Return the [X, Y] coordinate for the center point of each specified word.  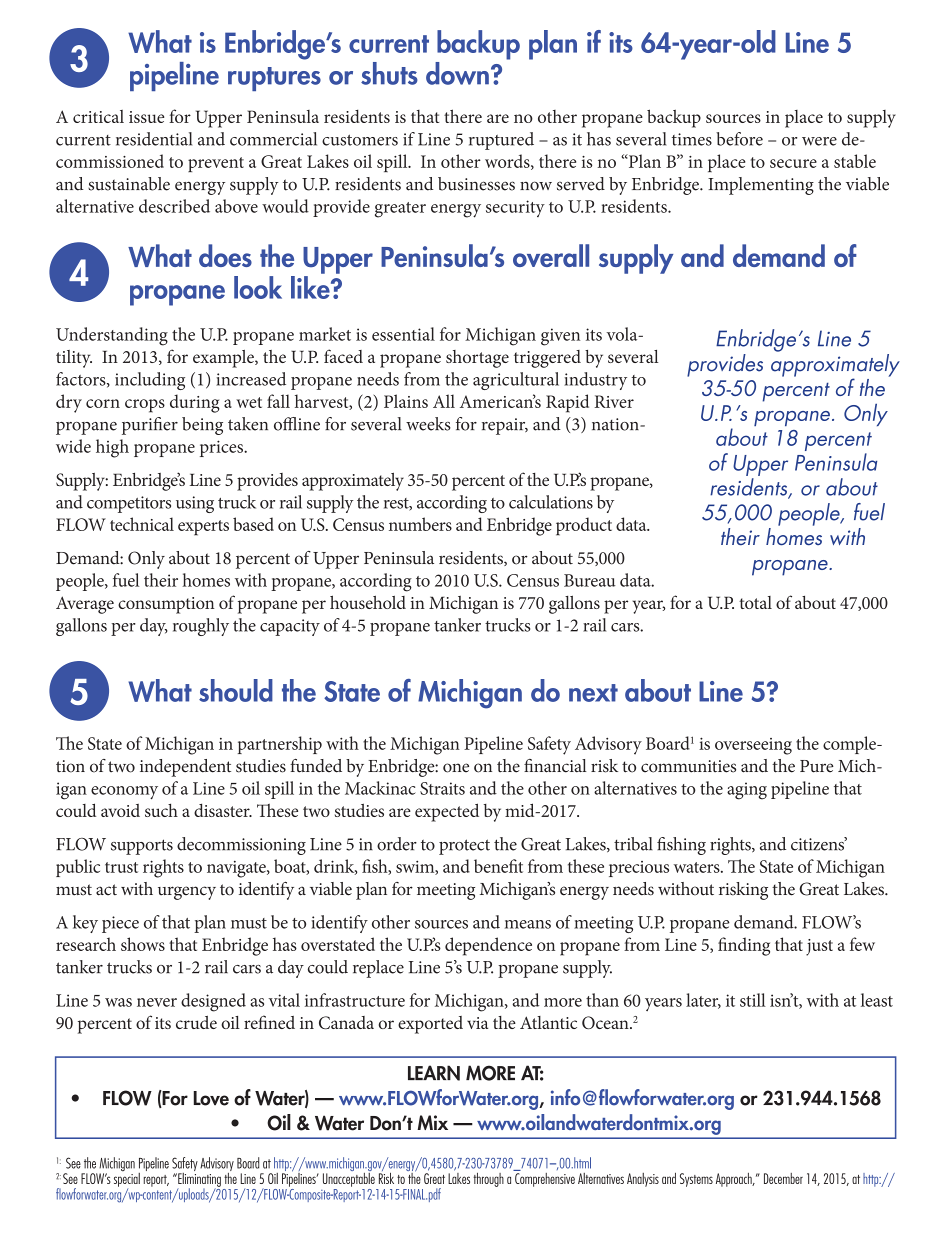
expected [447, 812]
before [739, 139]
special [127, 1178]
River [614, 401]
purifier [150, 426]
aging [747, 791]
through [488, 1180]
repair [505, 426]
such [161, 810]
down [457, 73]
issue [146, 117]
